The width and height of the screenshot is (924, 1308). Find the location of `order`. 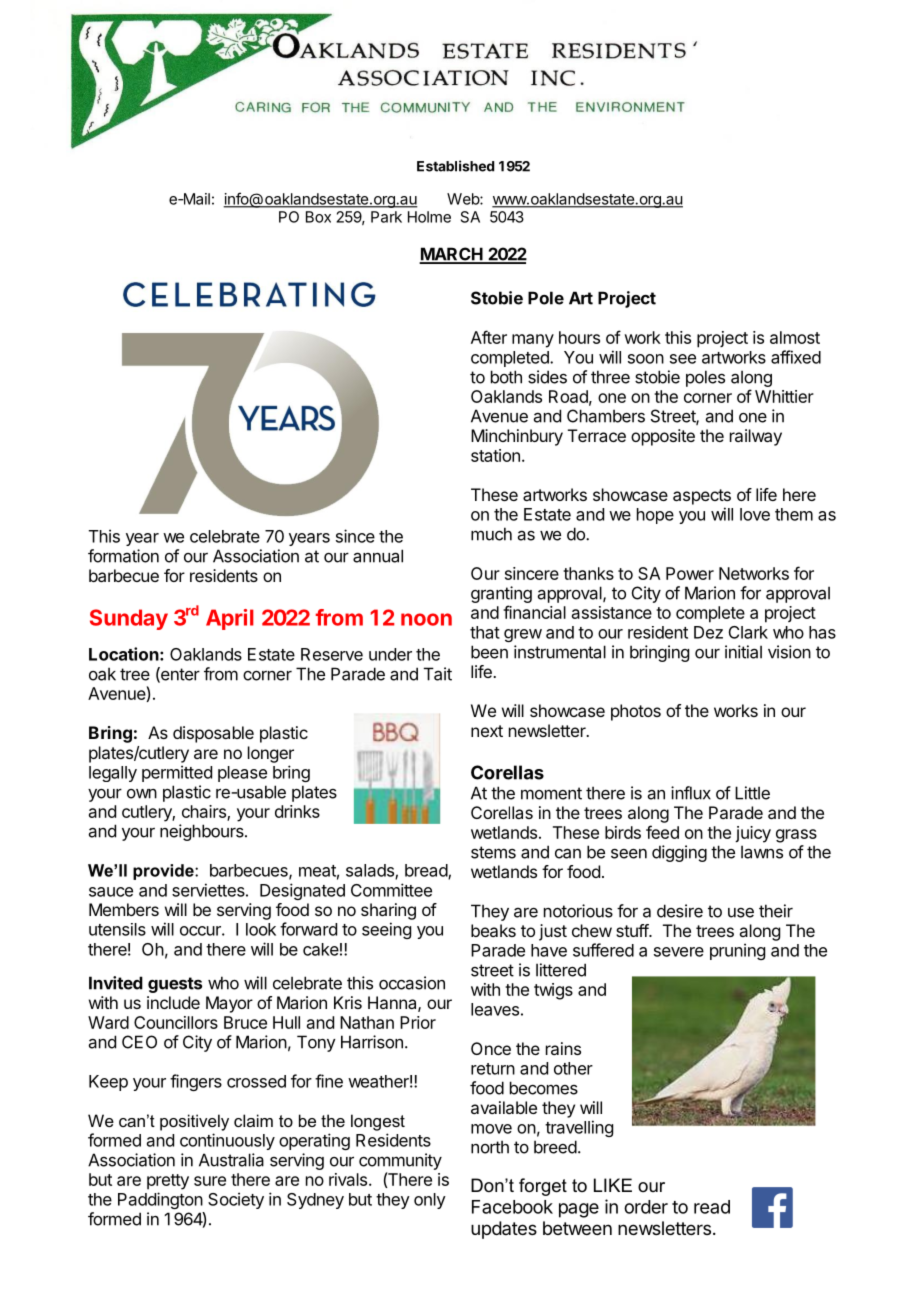

order is located at coordinates (646, 1207).
